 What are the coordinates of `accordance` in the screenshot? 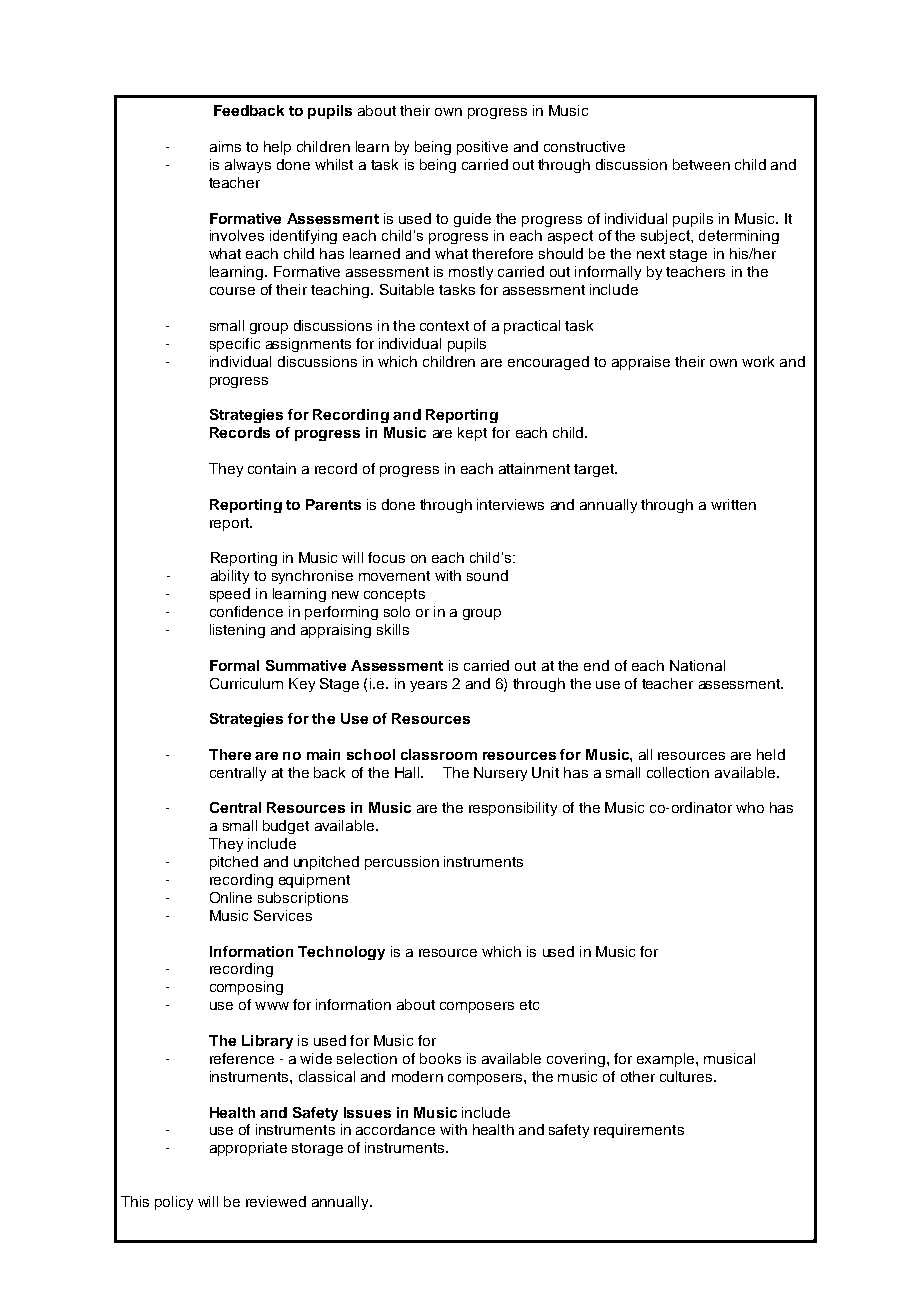 It's located at (395, 1129).
